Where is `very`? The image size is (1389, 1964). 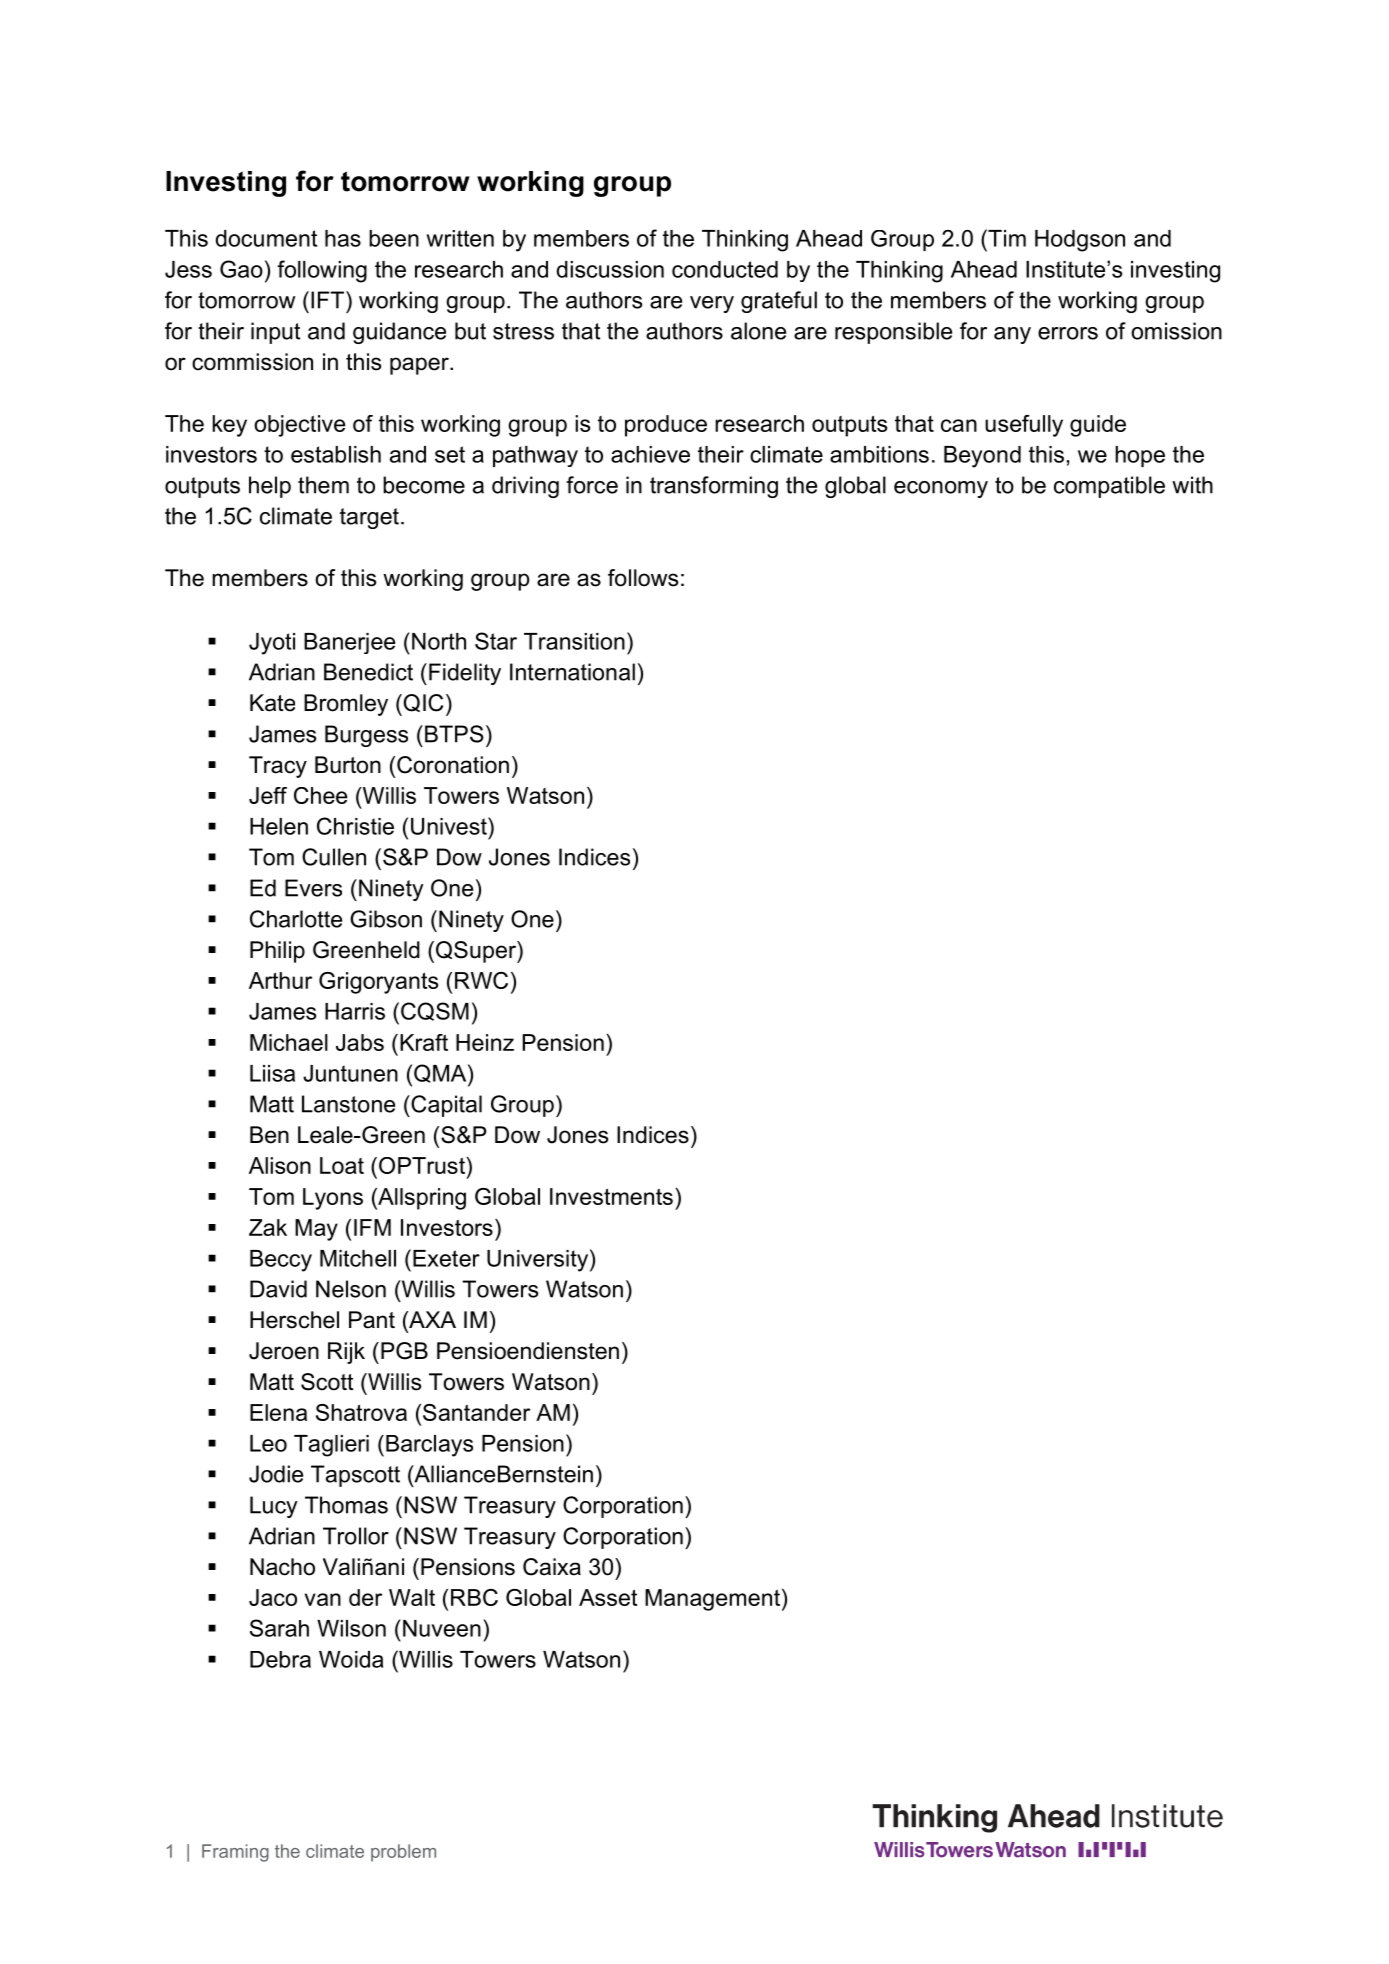 very is located at coordinates (712, 304).
